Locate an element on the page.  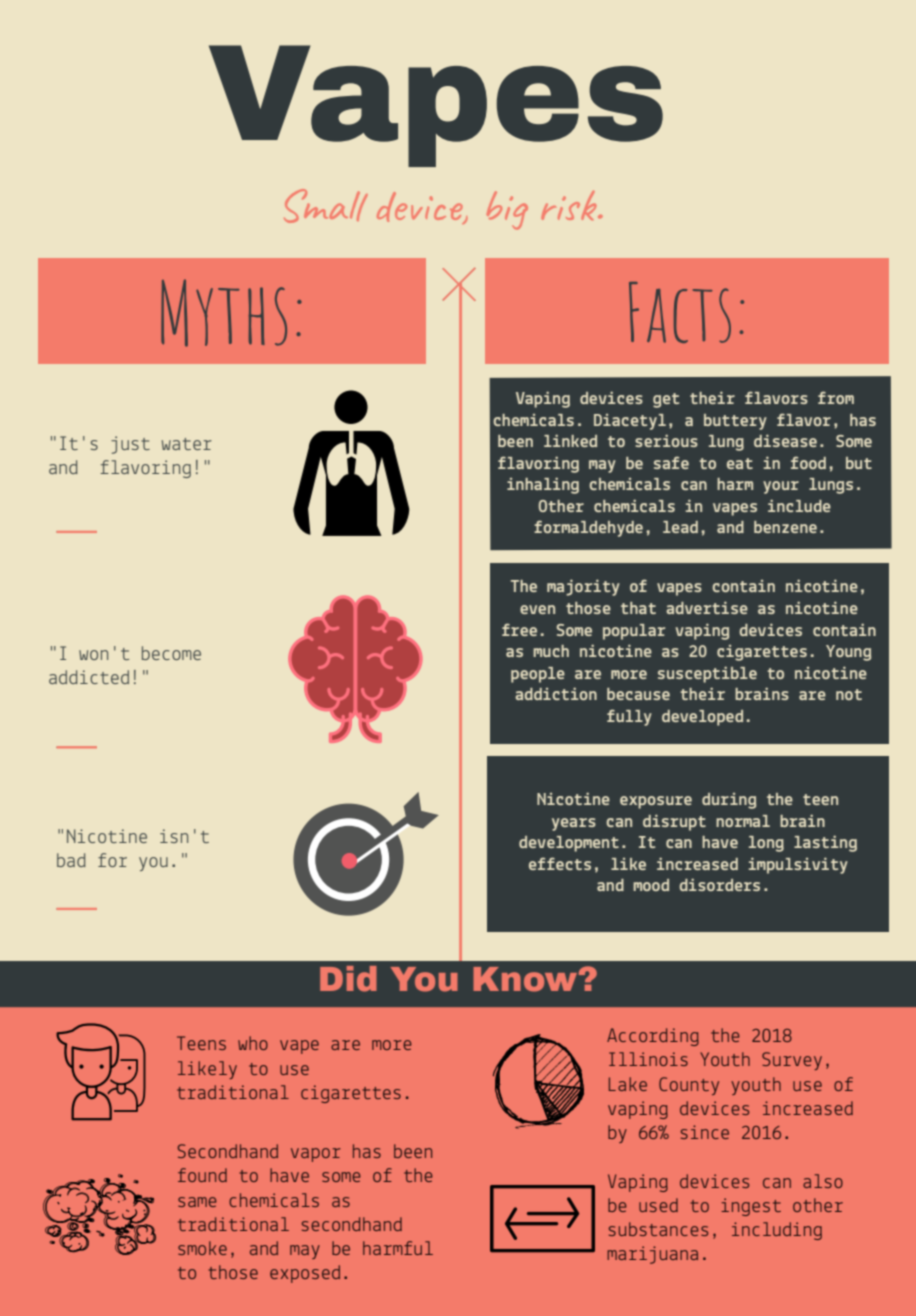
Did is located at coordinates (348, 979).
